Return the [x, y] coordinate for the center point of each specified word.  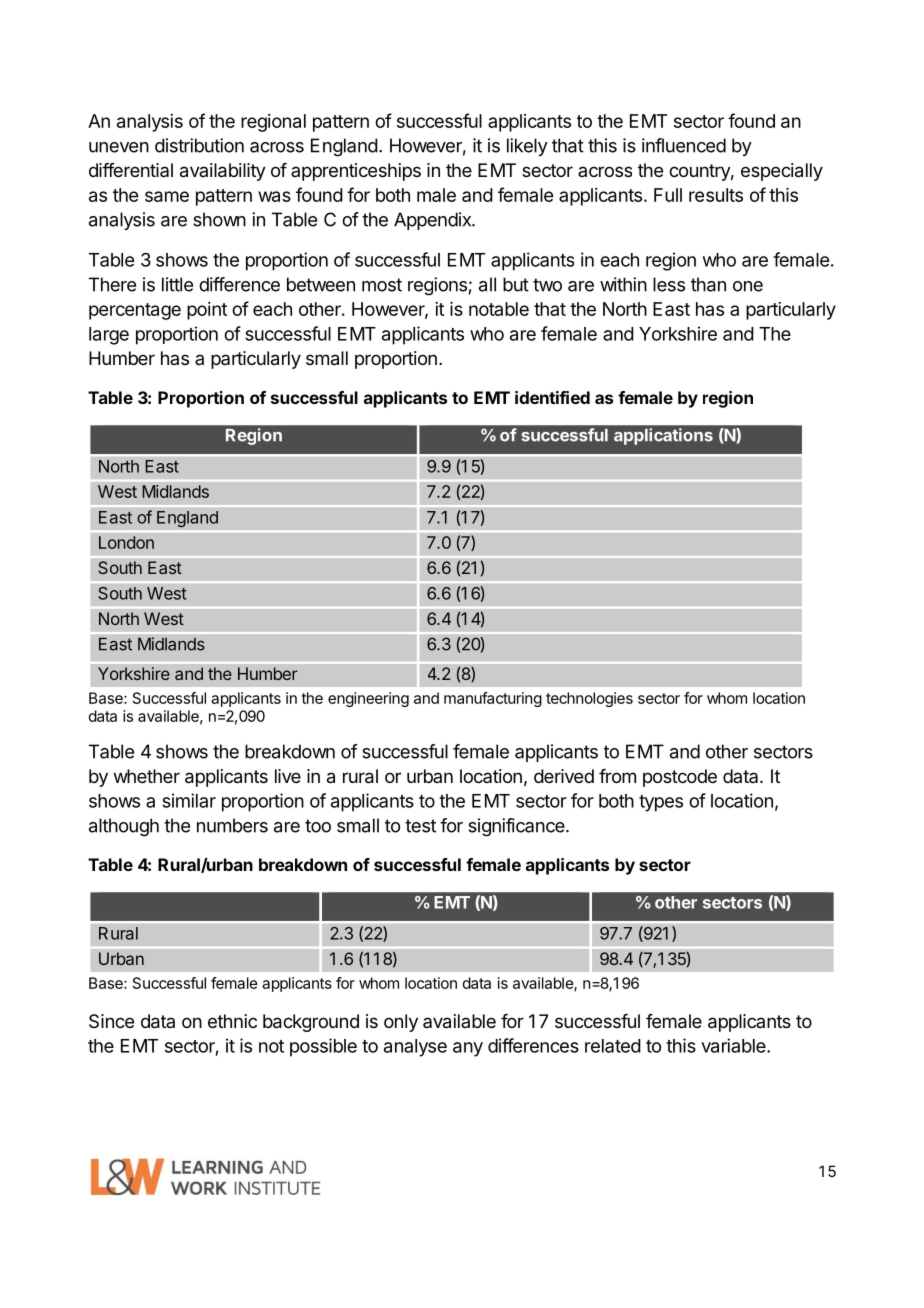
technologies [589, 699]
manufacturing [493, 699]
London [126, 542]
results [716, 195]
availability [223, 172]
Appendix [433, 221]
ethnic [232, 1021]
